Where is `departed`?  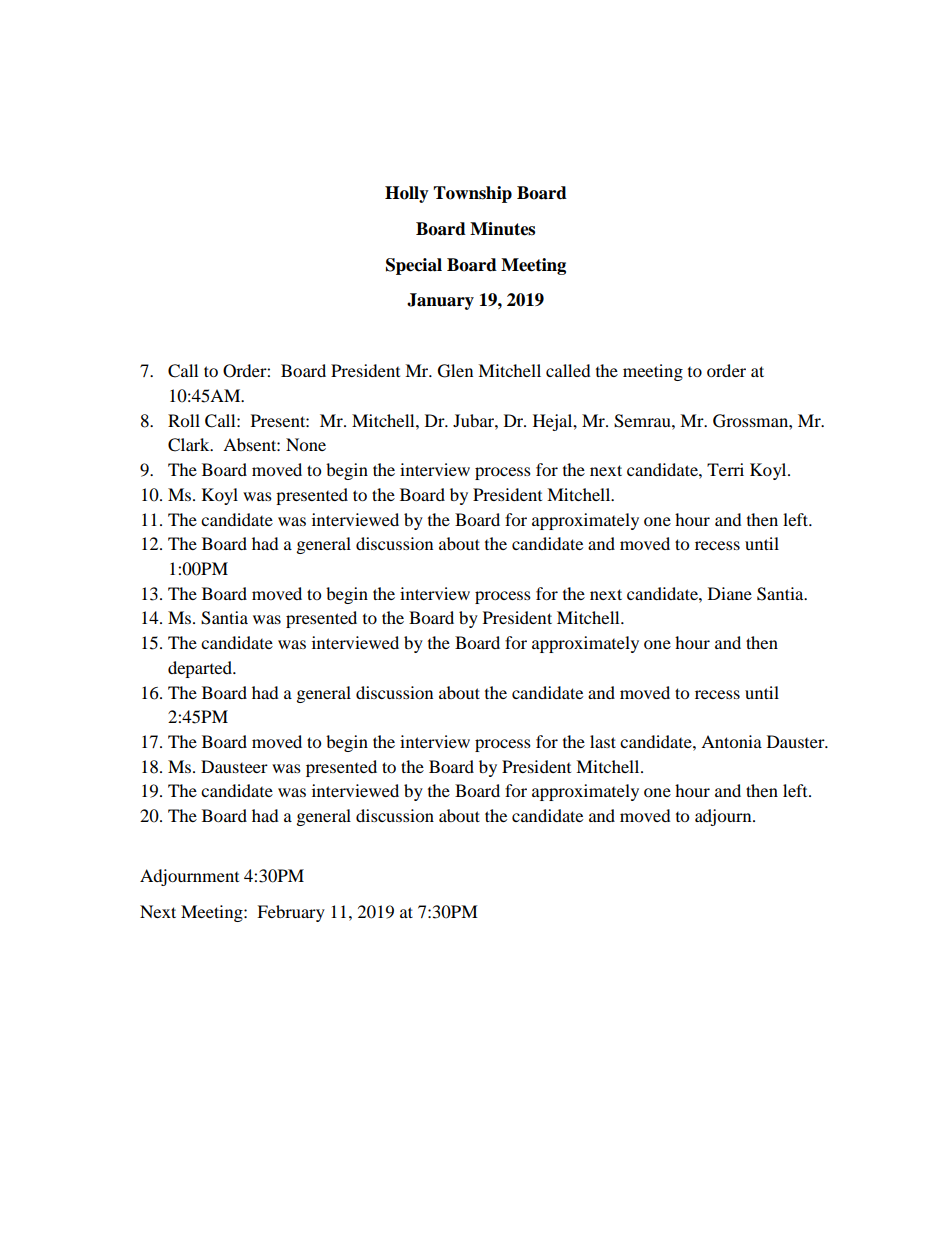 departed is located at coordinates (201, 669).
